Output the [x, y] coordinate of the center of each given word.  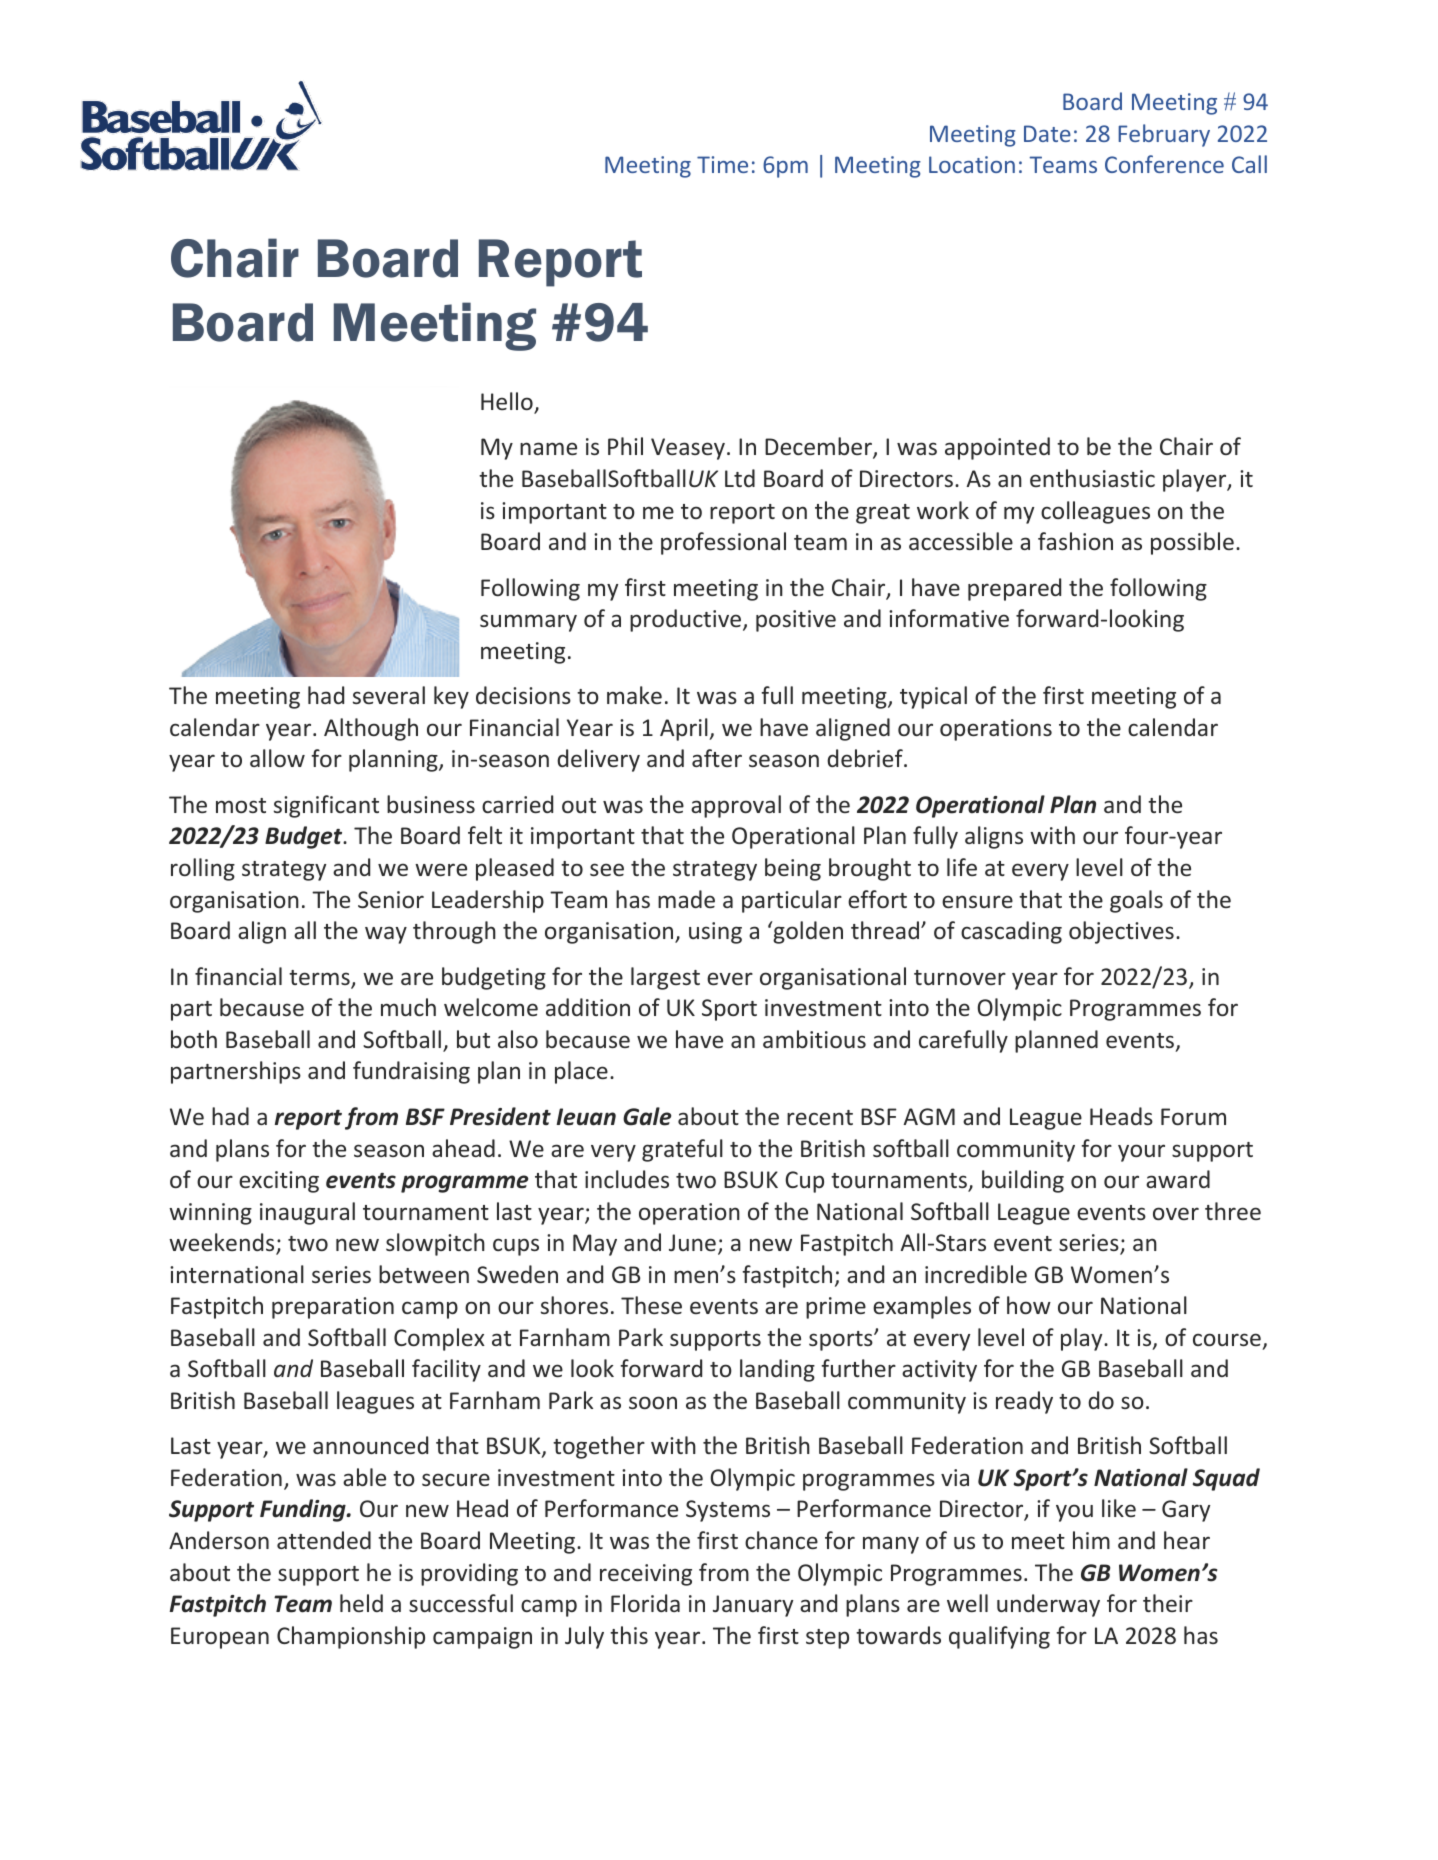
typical [933, 697]
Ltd [740, 478]
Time [722, 164]
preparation [333, 1308]
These [651, 1305]
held [361, 1603]
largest [665, 978]
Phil [625, 446]
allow [277, 758]
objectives [1121, 932]
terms [320, 979]
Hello [508, 402]
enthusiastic [1092, 478]
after [717, 758]
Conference [1164, 164]
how [1029, 1305]
